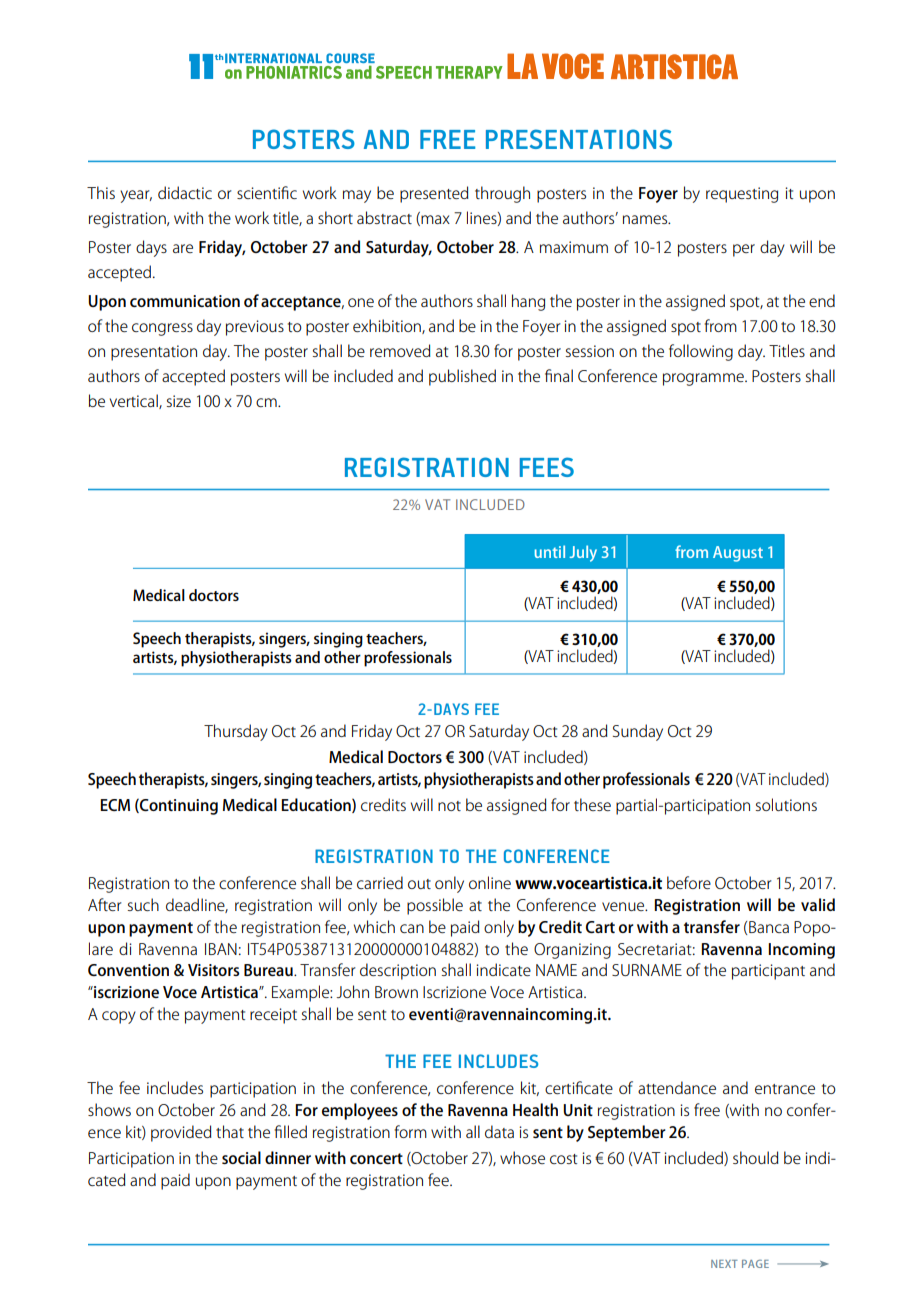 The height and width of the screenshot is (1308, 924). What do you see at coordinates (185, 192) in the screenshot?
I see `didactic` at bounding box center [185, 192].
